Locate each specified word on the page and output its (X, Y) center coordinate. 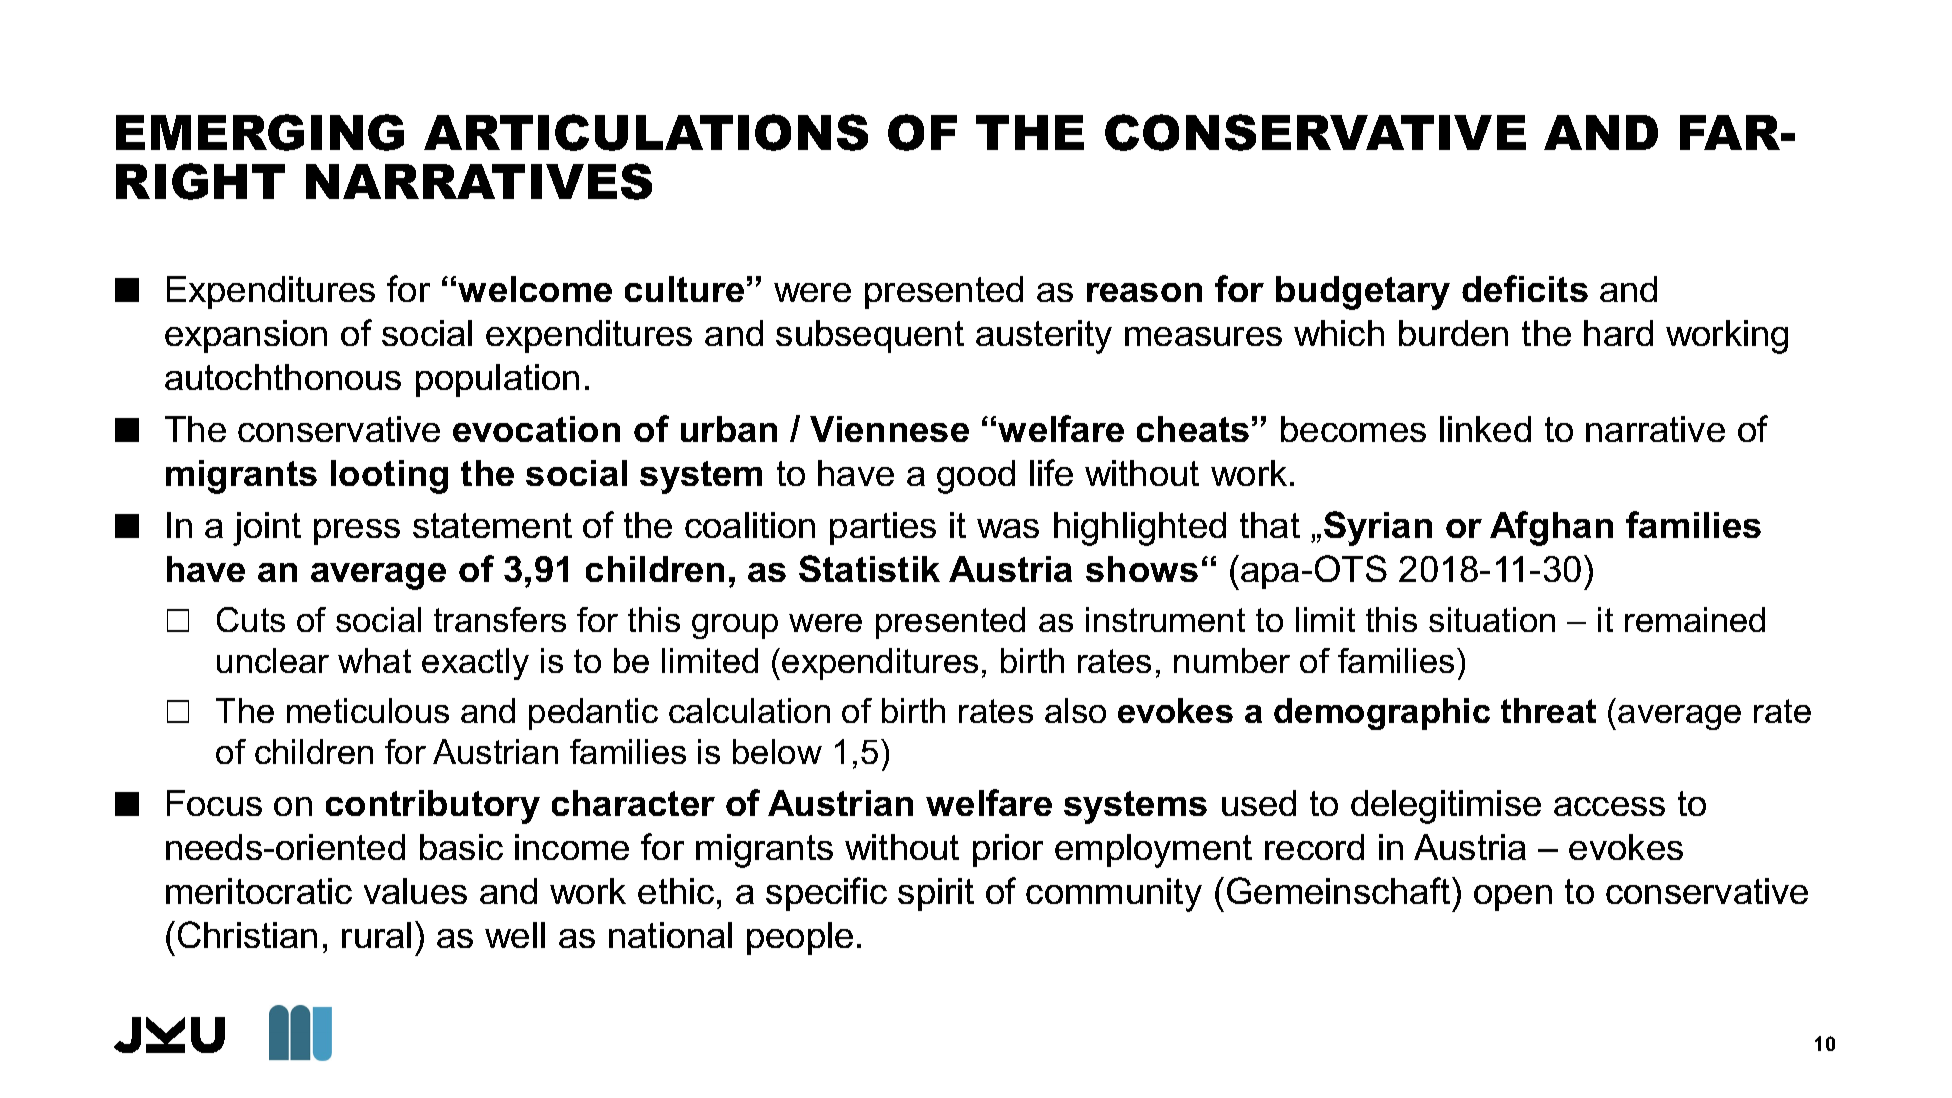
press (357, 532)
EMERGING (260, 132)
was (1008, 528)
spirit (936, 894)
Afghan (1551, 528)
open (1513, 898)
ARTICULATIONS (646, 132)
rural (376, 935)
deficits (1525, 288)
